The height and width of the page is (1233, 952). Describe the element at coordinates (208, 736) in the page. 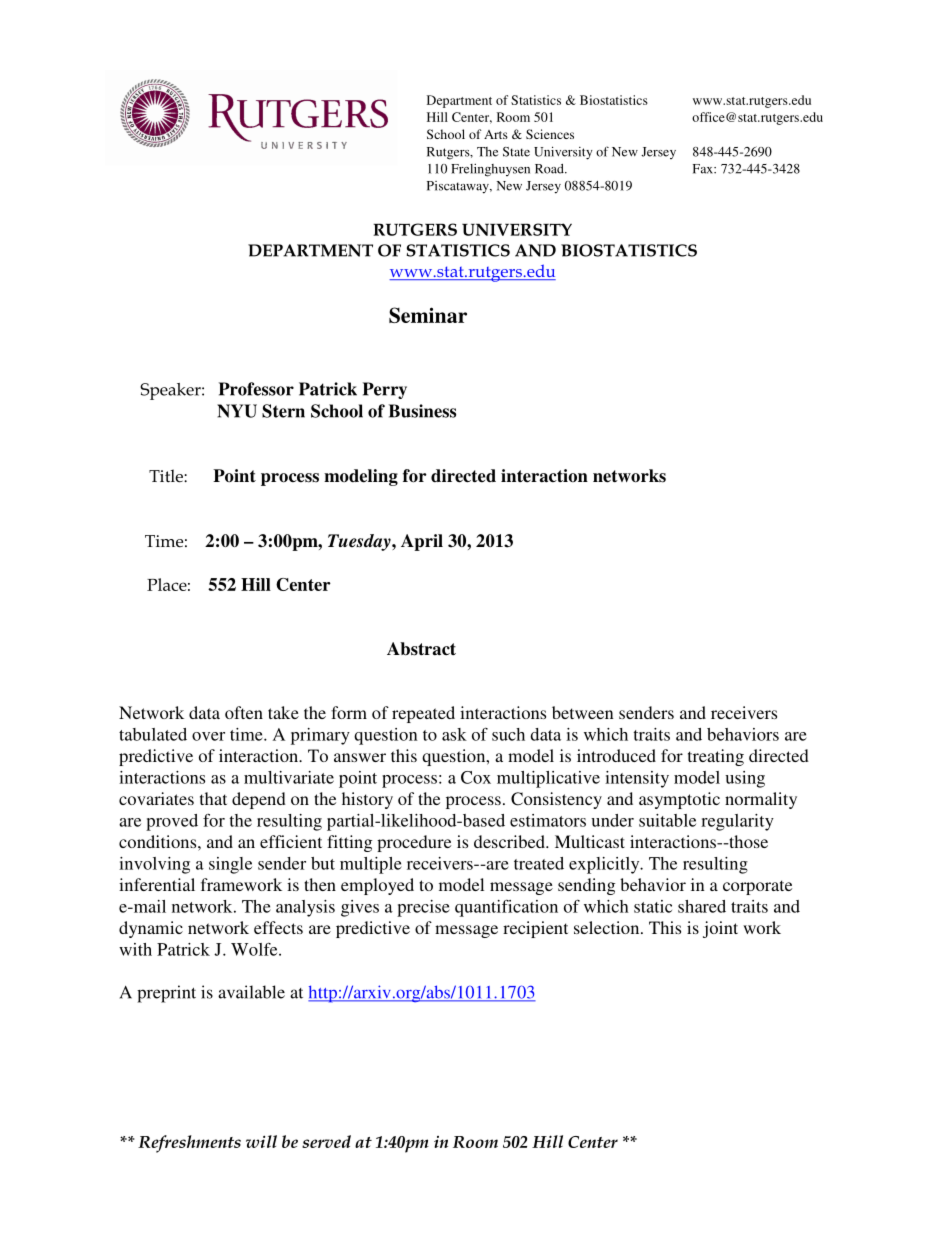

I see `over` at that location.
